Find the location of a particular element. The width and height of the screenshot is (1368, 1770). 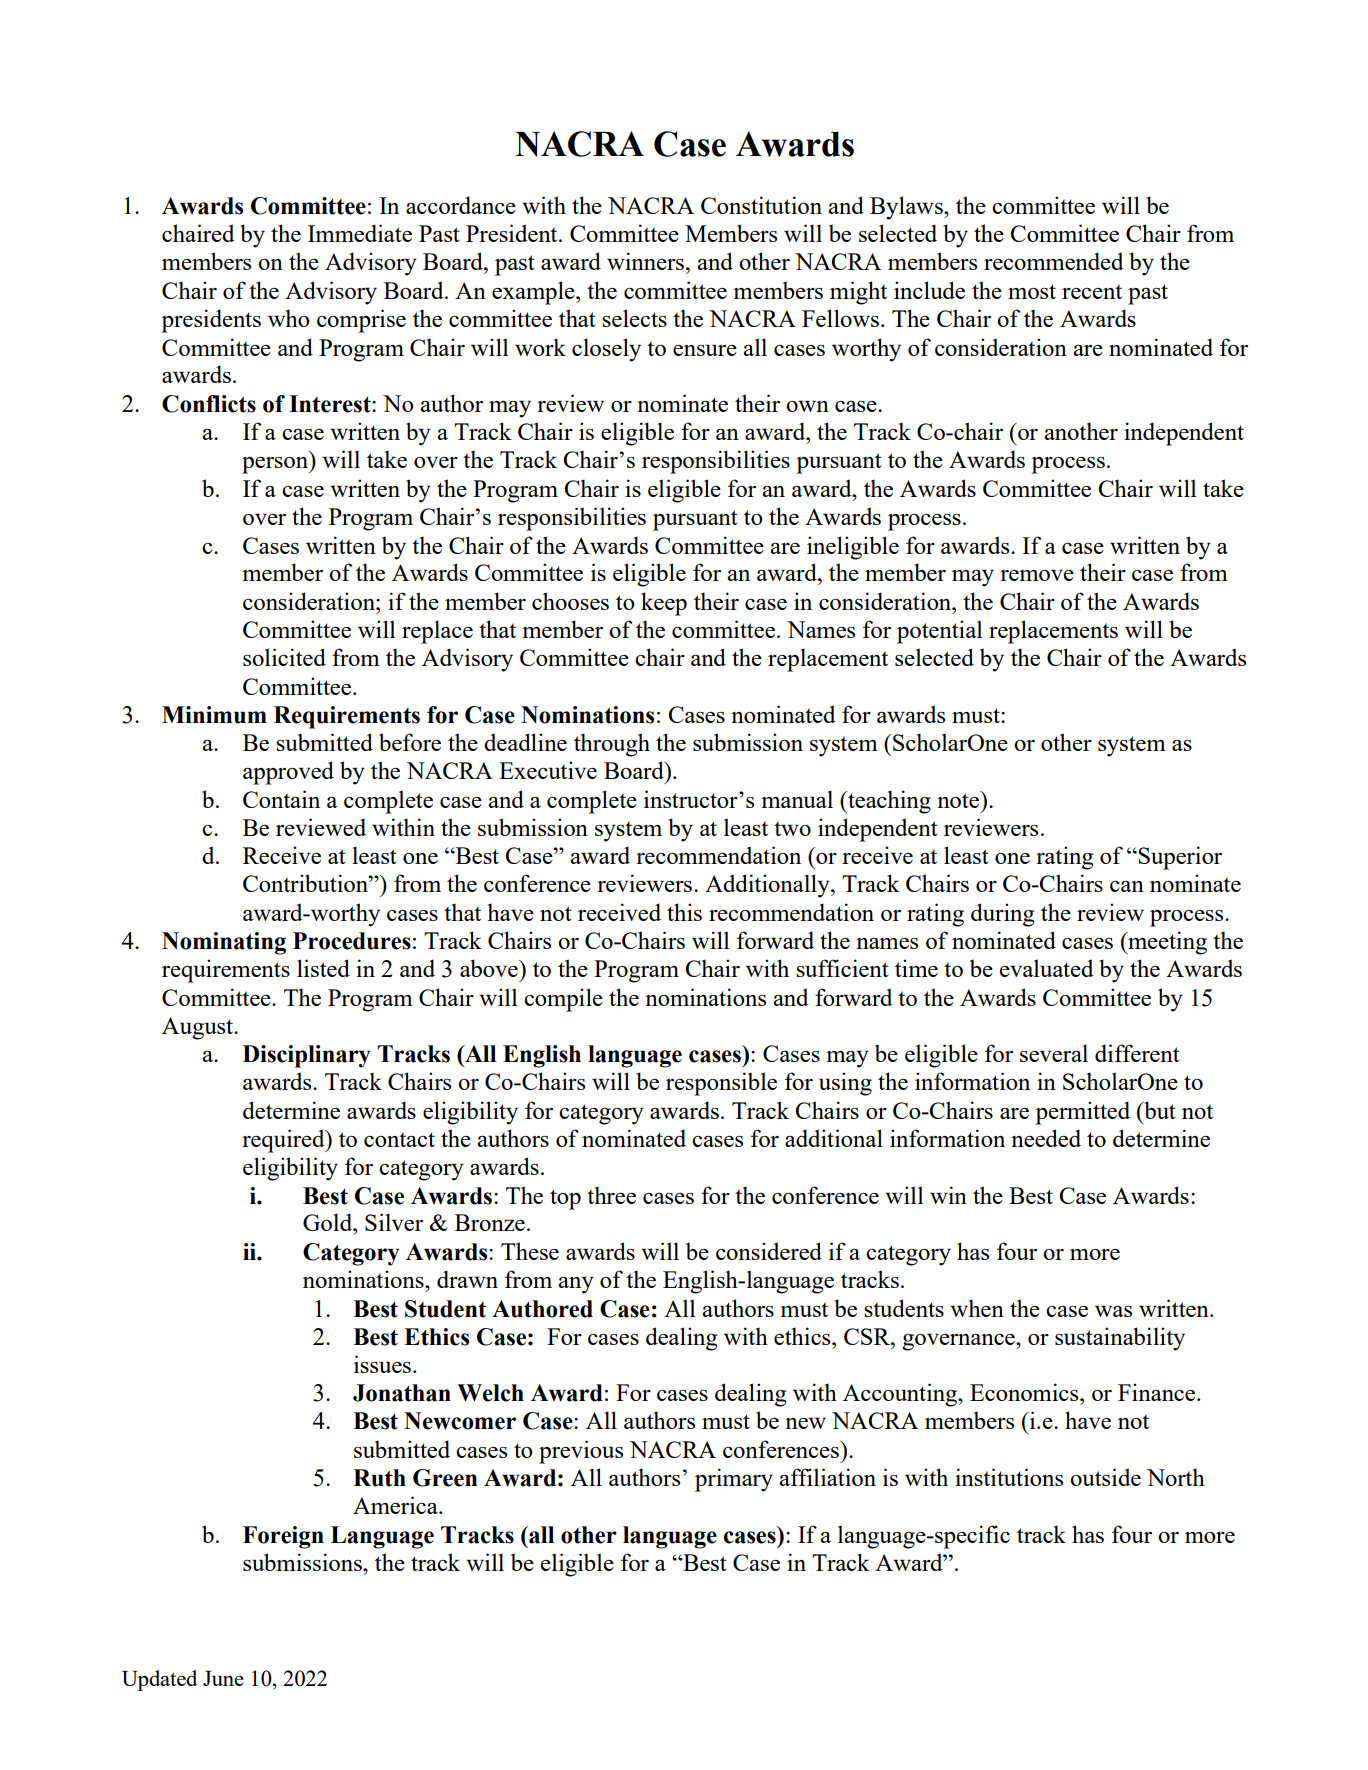

June is located at coordinates (223, 1678).
